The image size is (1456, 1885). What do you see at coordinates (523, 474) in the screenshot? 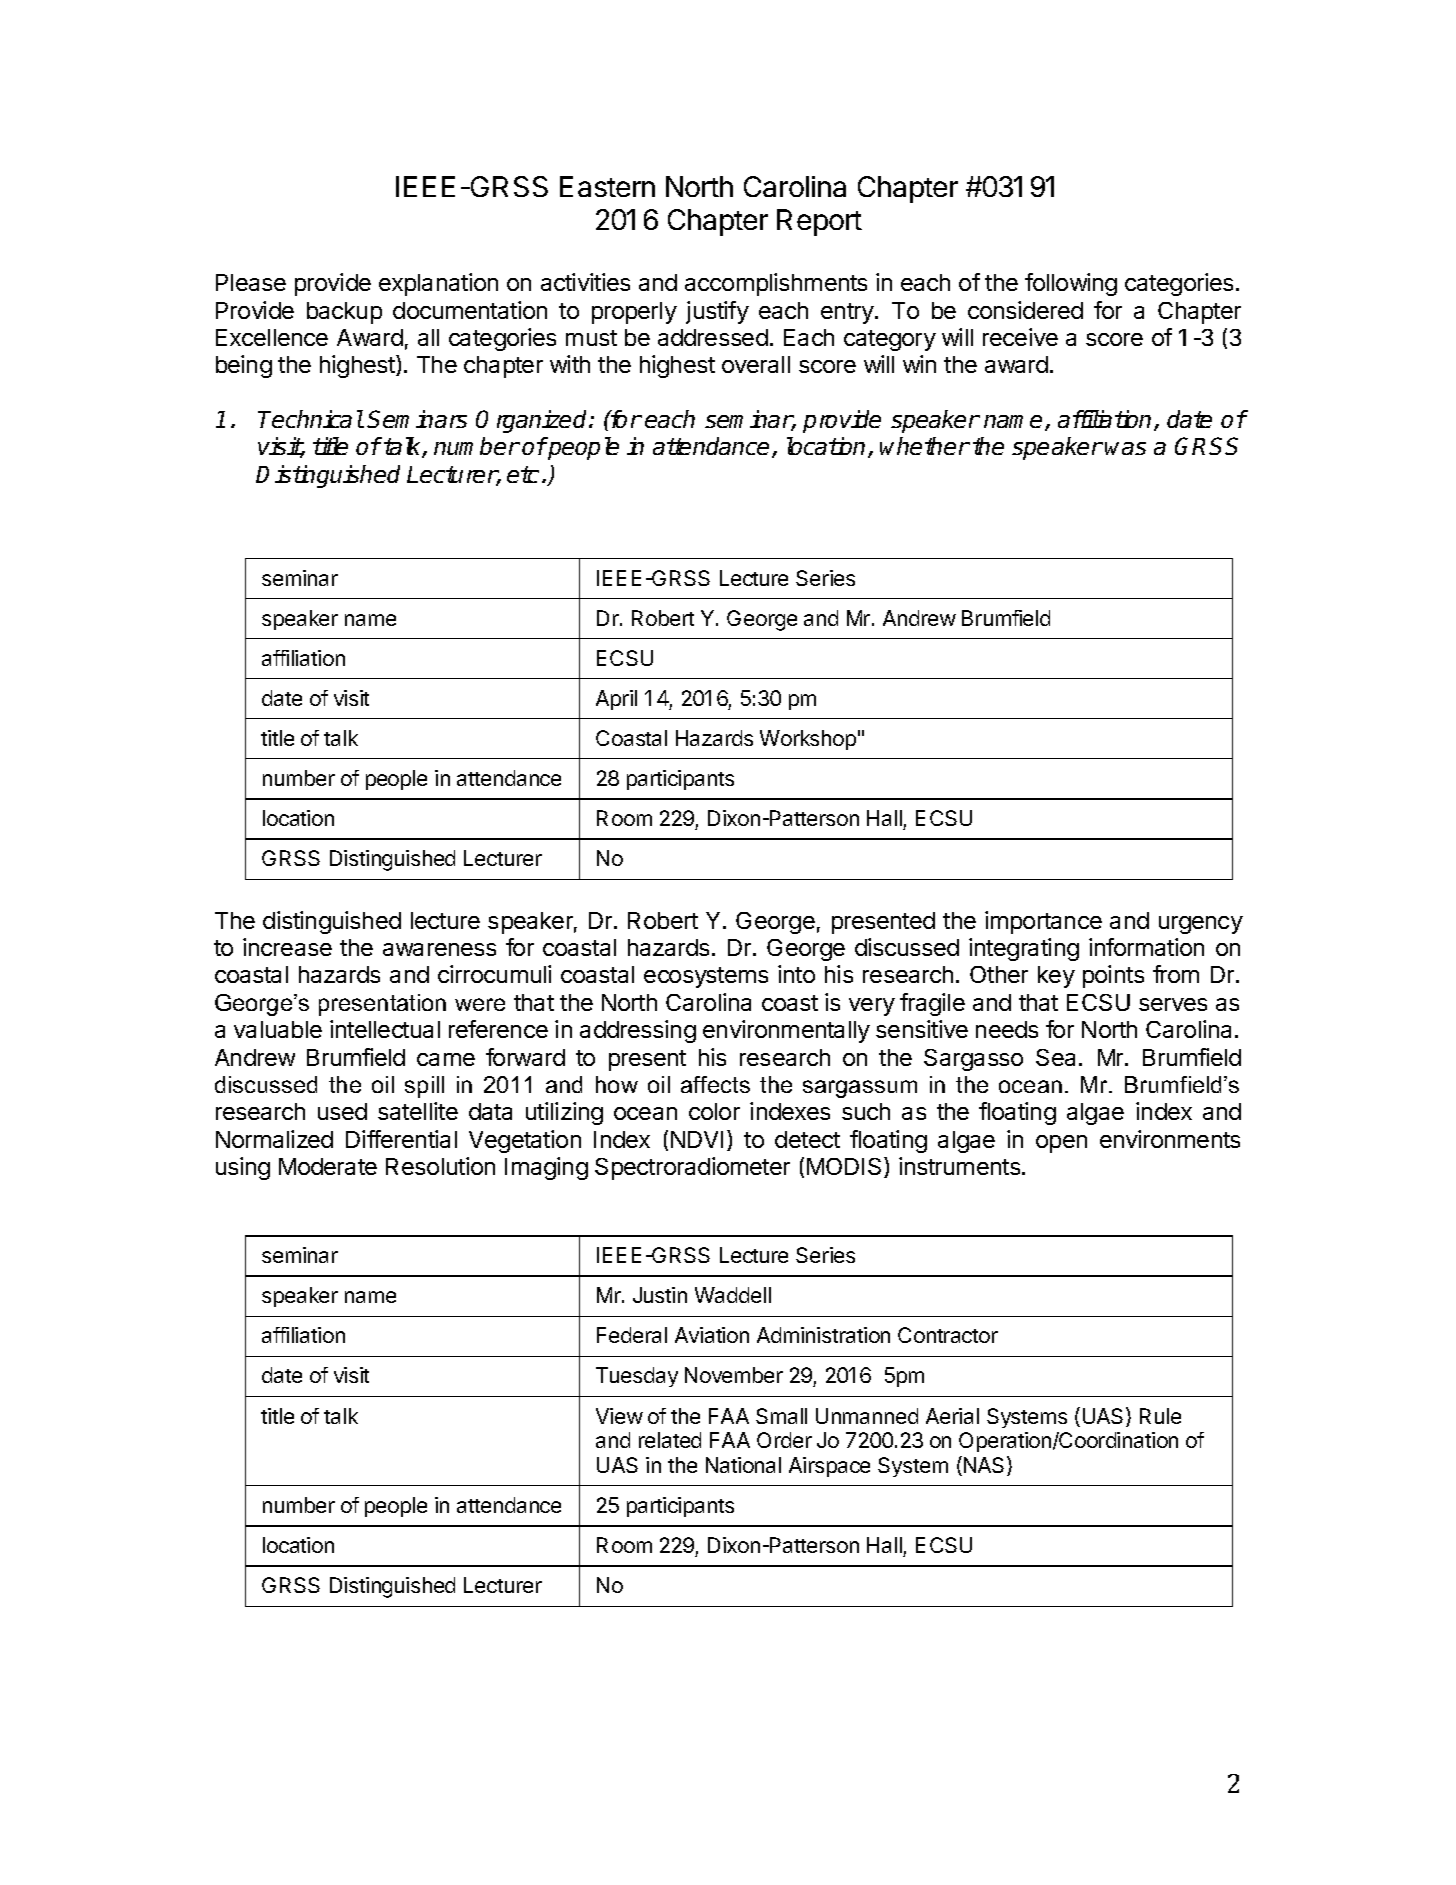
I see `etc` at bounding box center [523, 474].
